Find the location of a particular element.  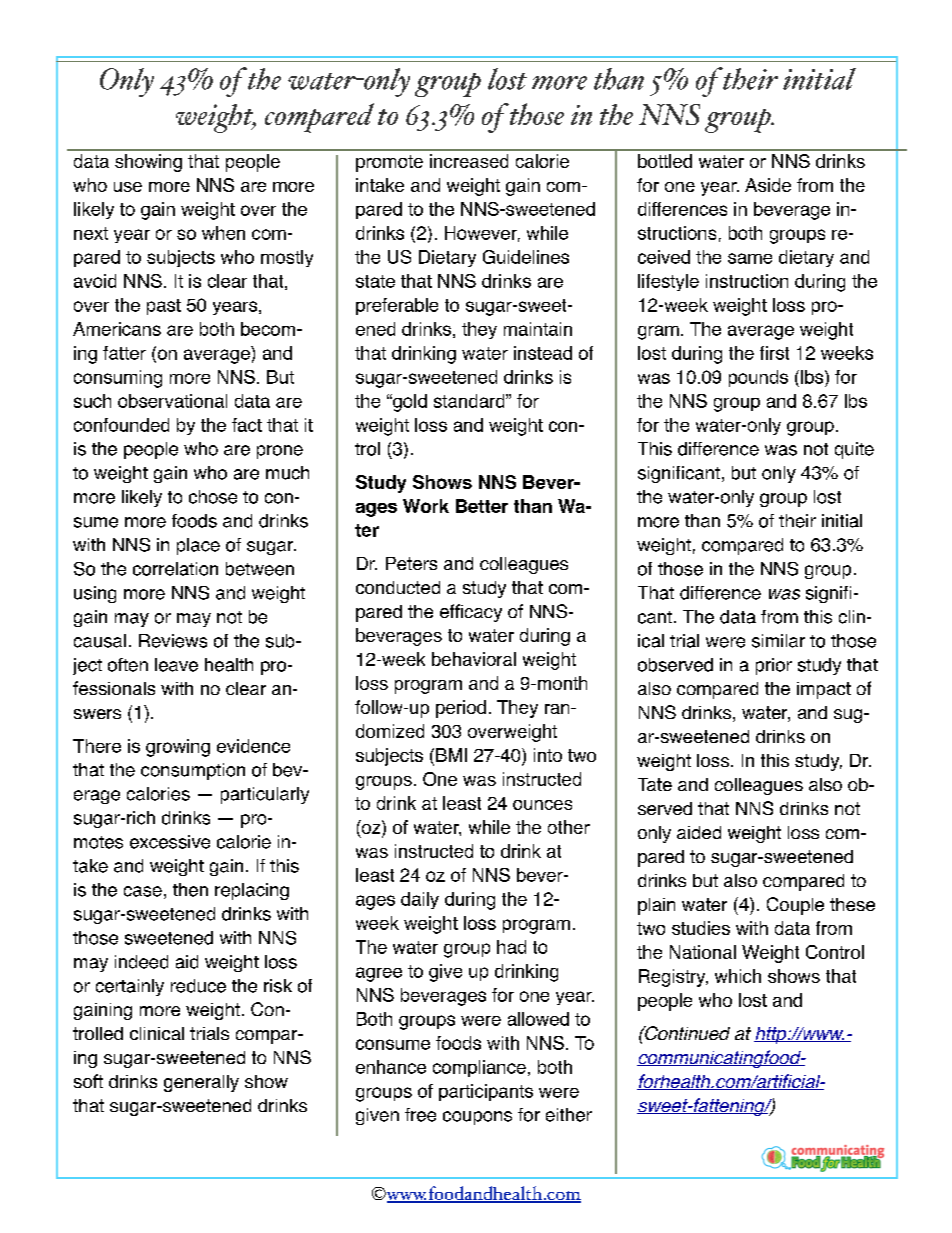

participants is located at coordinates (486, 1092).
